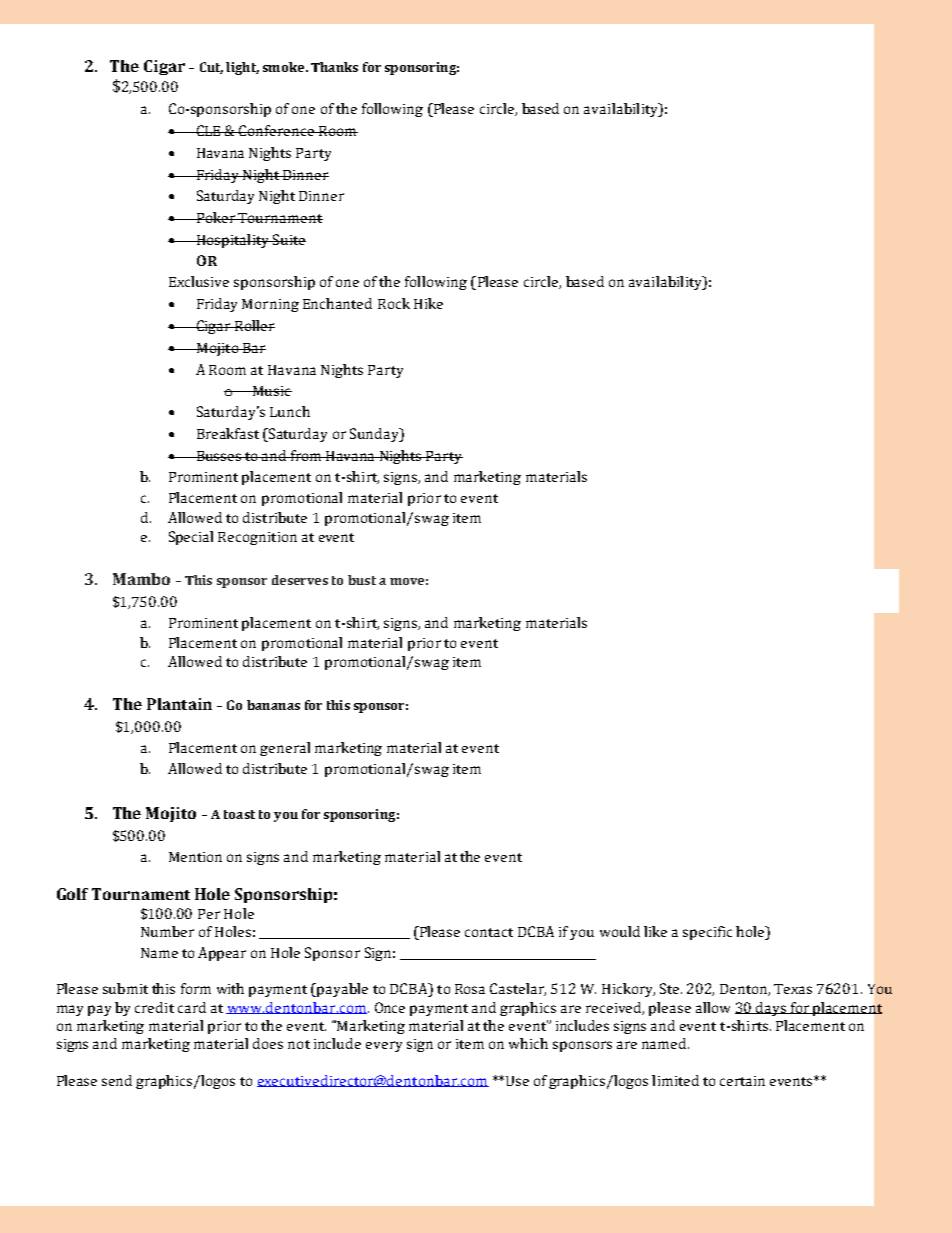 The height and width of the screenshot is (1233, 952). What do you see at coordinates (199, 281) in the screenshot?
I see `Exclusive` at bounding box center [199, 281].
